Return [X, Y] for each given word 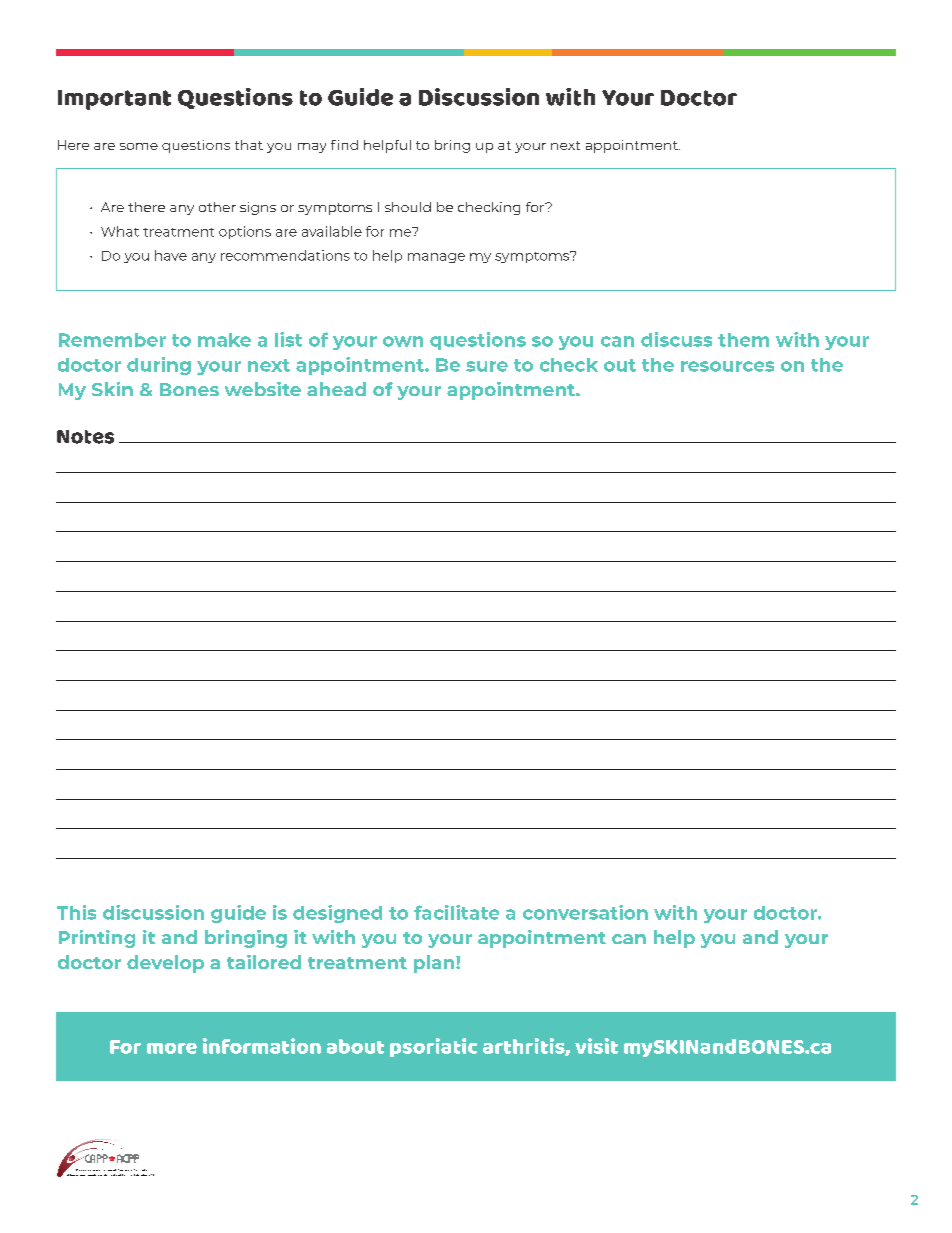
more [172, 1048]
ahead [336, 389]
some [139, 146]
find [344, 145]
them [743, 340]
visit [596, 1046]
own [403, 341]
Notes [85, 437]
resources [727, 366]
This [76, 912]
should [408, 207]
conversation [585, 912]
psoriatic [433, 1047]
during [159, 366]
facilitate [456, 912]
